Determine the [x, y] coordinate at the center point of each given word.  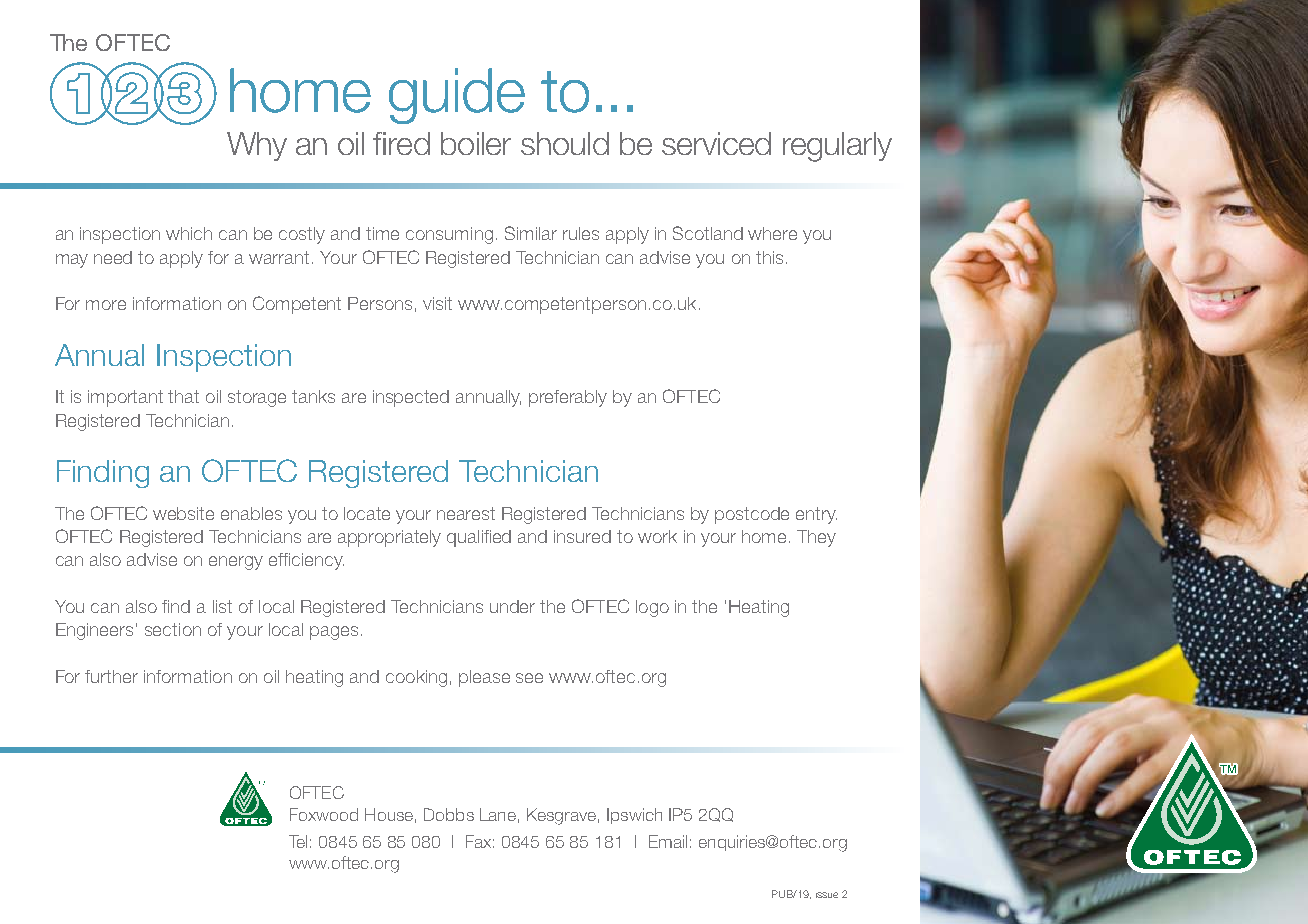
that [183, 396]
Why [257, 146]
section [173, 629]
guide [457, 96]
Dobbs [449, 814]
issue [827, 895]
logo [652, 608]
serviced [716, 143]
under [512, 606]
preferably [568, 398]
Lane [498, 814]
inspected [411, 398]
